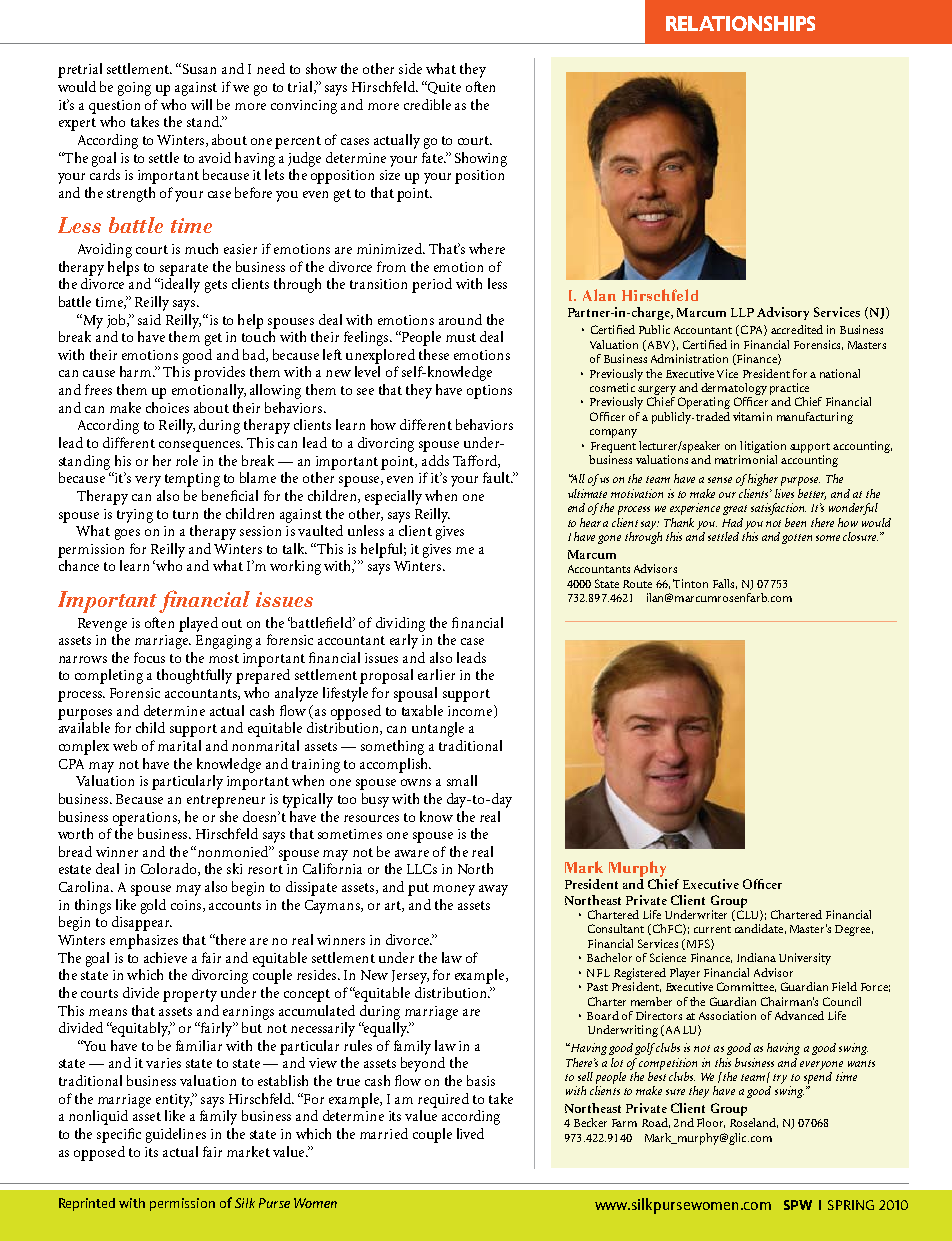 This screenshot has height=1241, width=952. Describe the element at coordinates (427, 104) in the screenshot. I see `credible` at that location.
